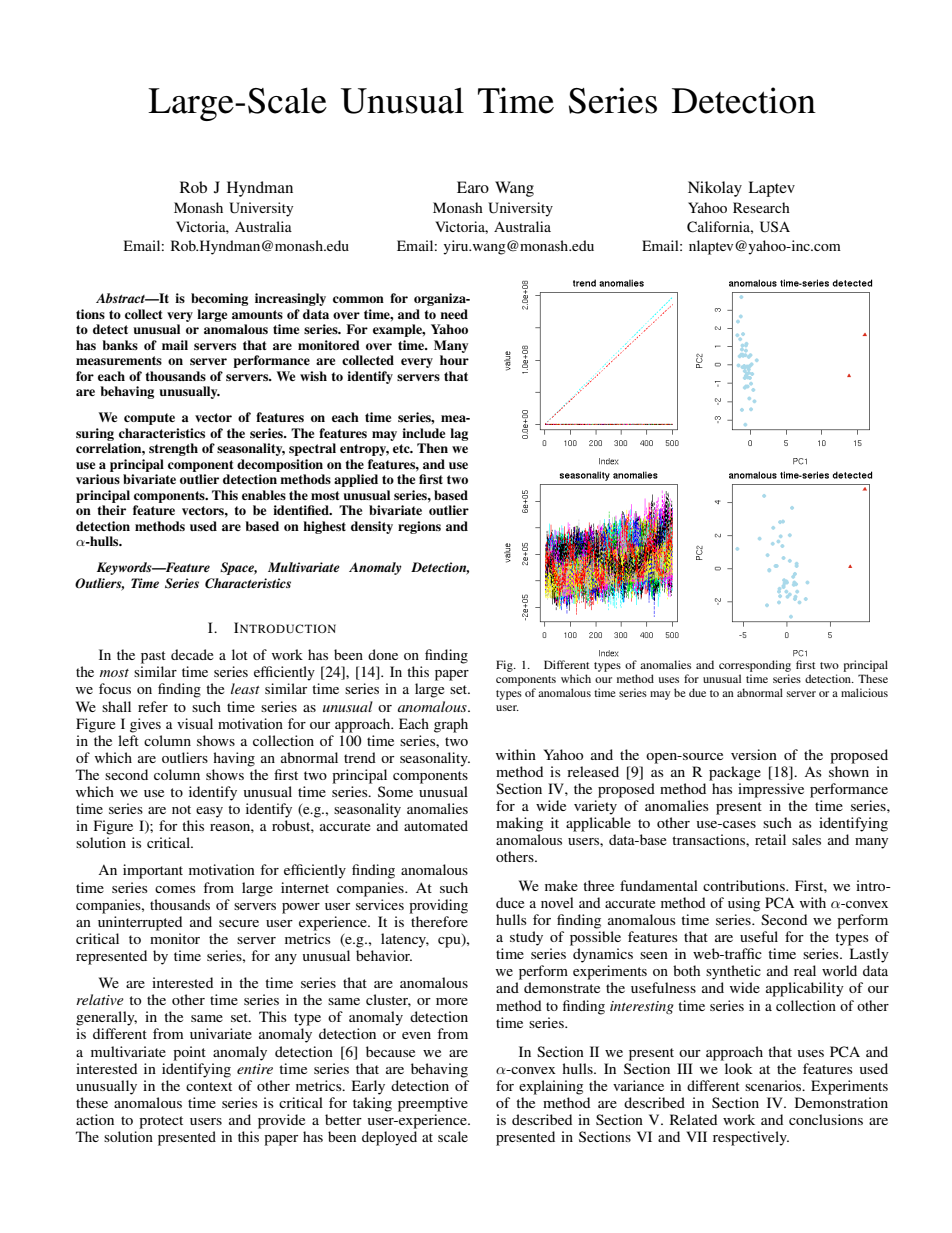 The height and width of the image is (1233, 952). What do you see at coordinates (192, 654) in the image?
I see `decade` at bounding box center [192, 654].
